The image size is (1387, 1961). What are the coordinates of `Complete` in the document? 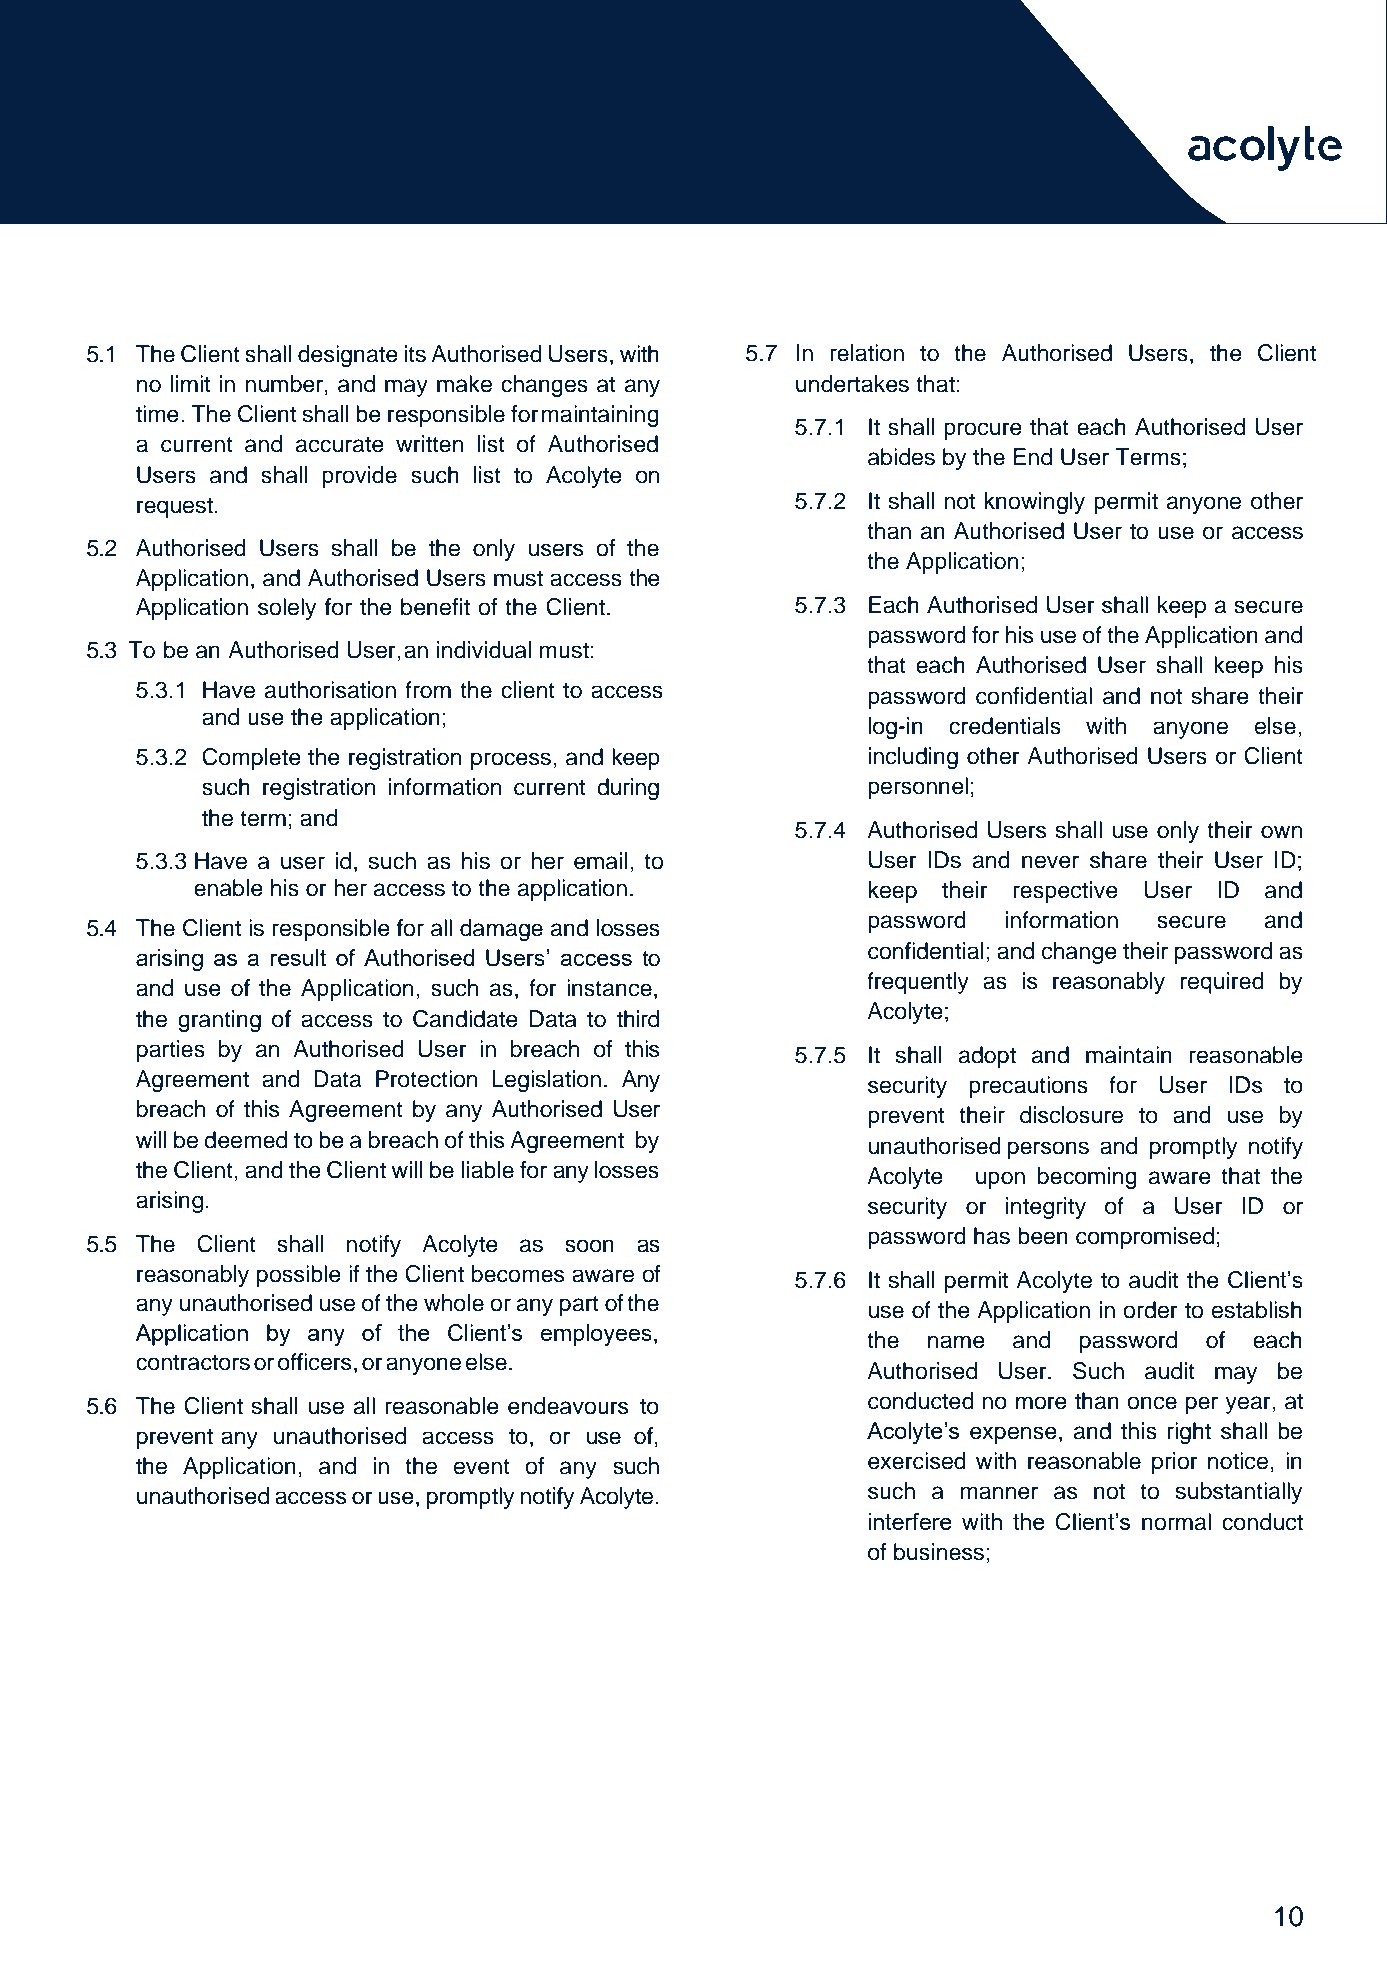 It's located at (251, 759).
